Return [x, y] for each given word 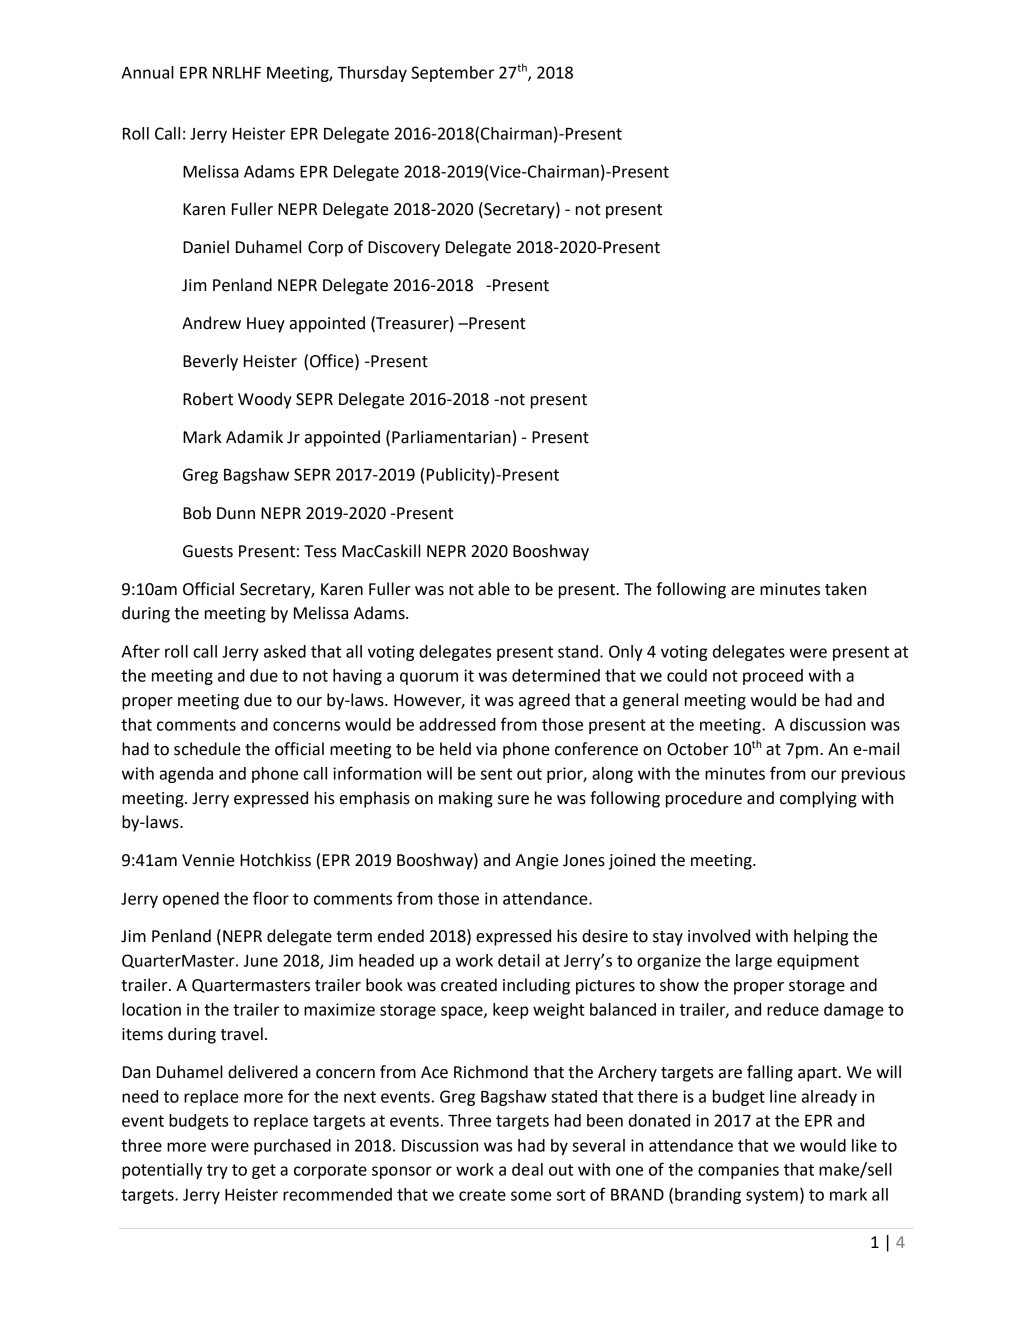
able [494, 589]
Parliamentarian [451, 437]
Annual [148, 72]
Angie [536, 862]
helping [821, 937]
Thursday [372, 74]
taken [845, 589]
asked [285, 651]
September [452, 74]
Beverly [210, 362]
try [217, 1171]
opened [191, 900]
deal [527, 1169]
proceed [773, 677]
